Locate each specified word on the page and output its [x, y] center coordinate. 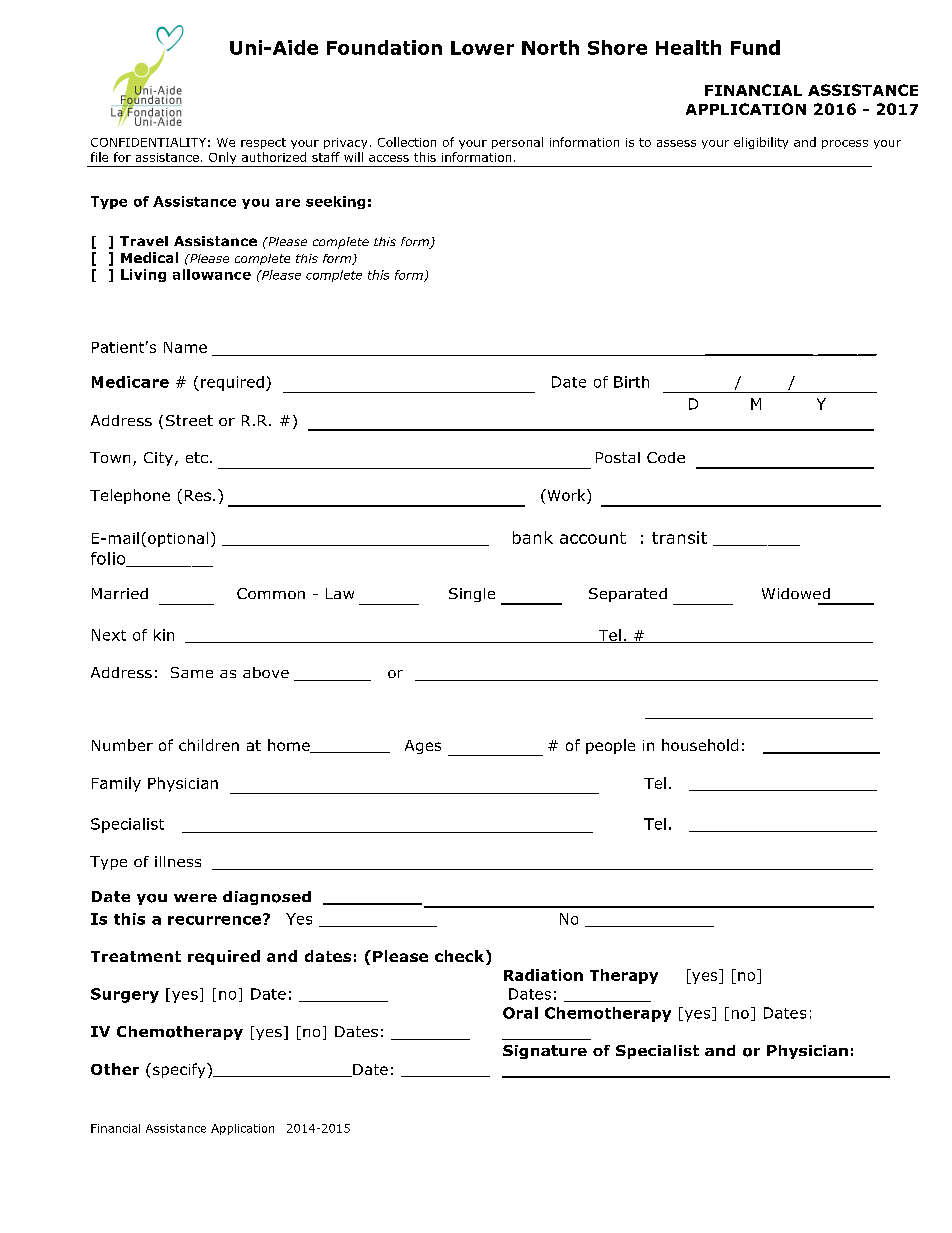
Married [120, 593]
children [209, 745]
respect [263, 143]
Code [666, 457]
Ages [423, 747]
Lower [482, 48]
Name [185, 347]
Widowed [796, 593]
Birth [631, 382]
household [700, 745]
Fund [755, 47]
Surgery [125, 995]
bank [533, 537]
